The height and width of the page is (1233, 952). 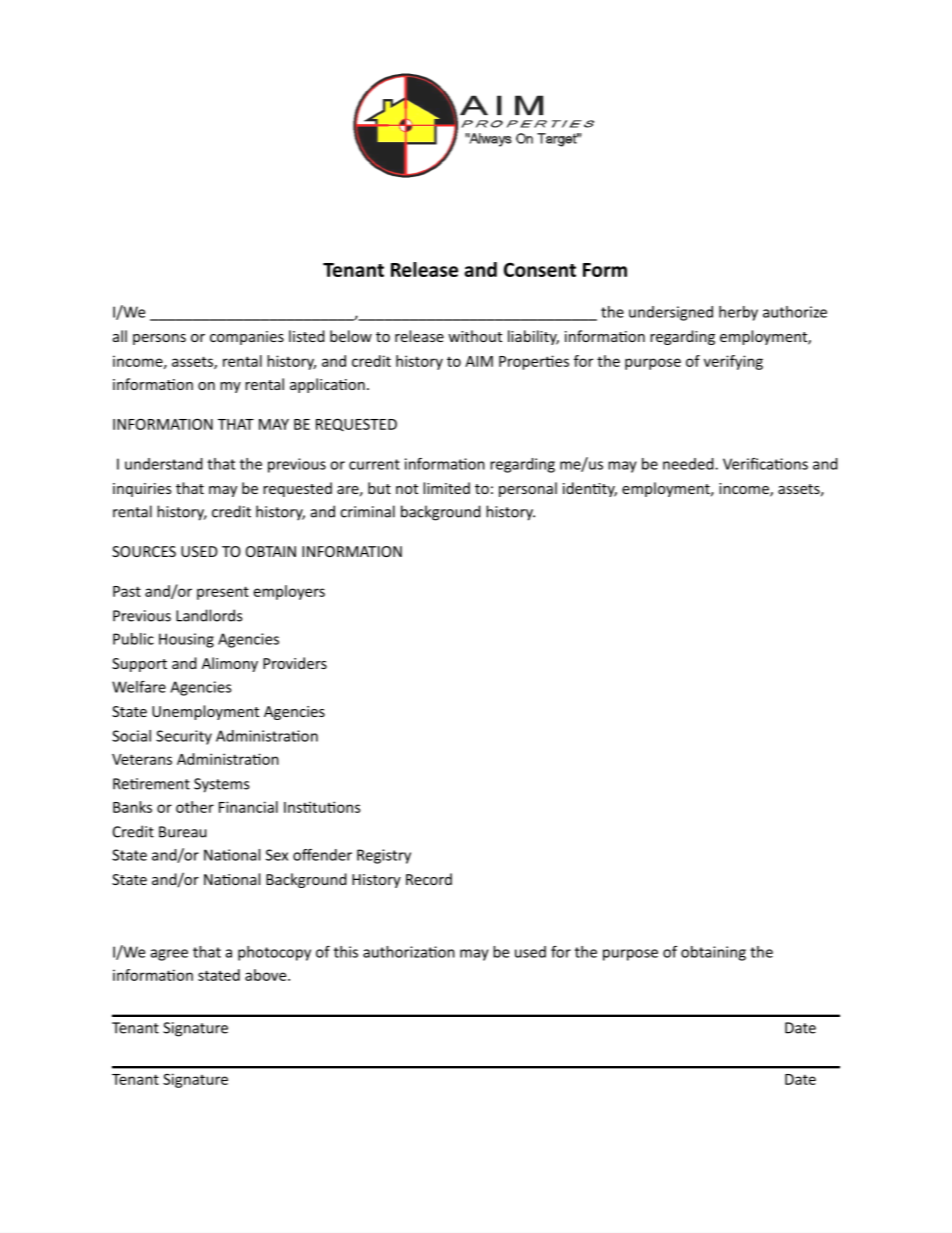 I want to click on companies, so click(x=247, y=338).
